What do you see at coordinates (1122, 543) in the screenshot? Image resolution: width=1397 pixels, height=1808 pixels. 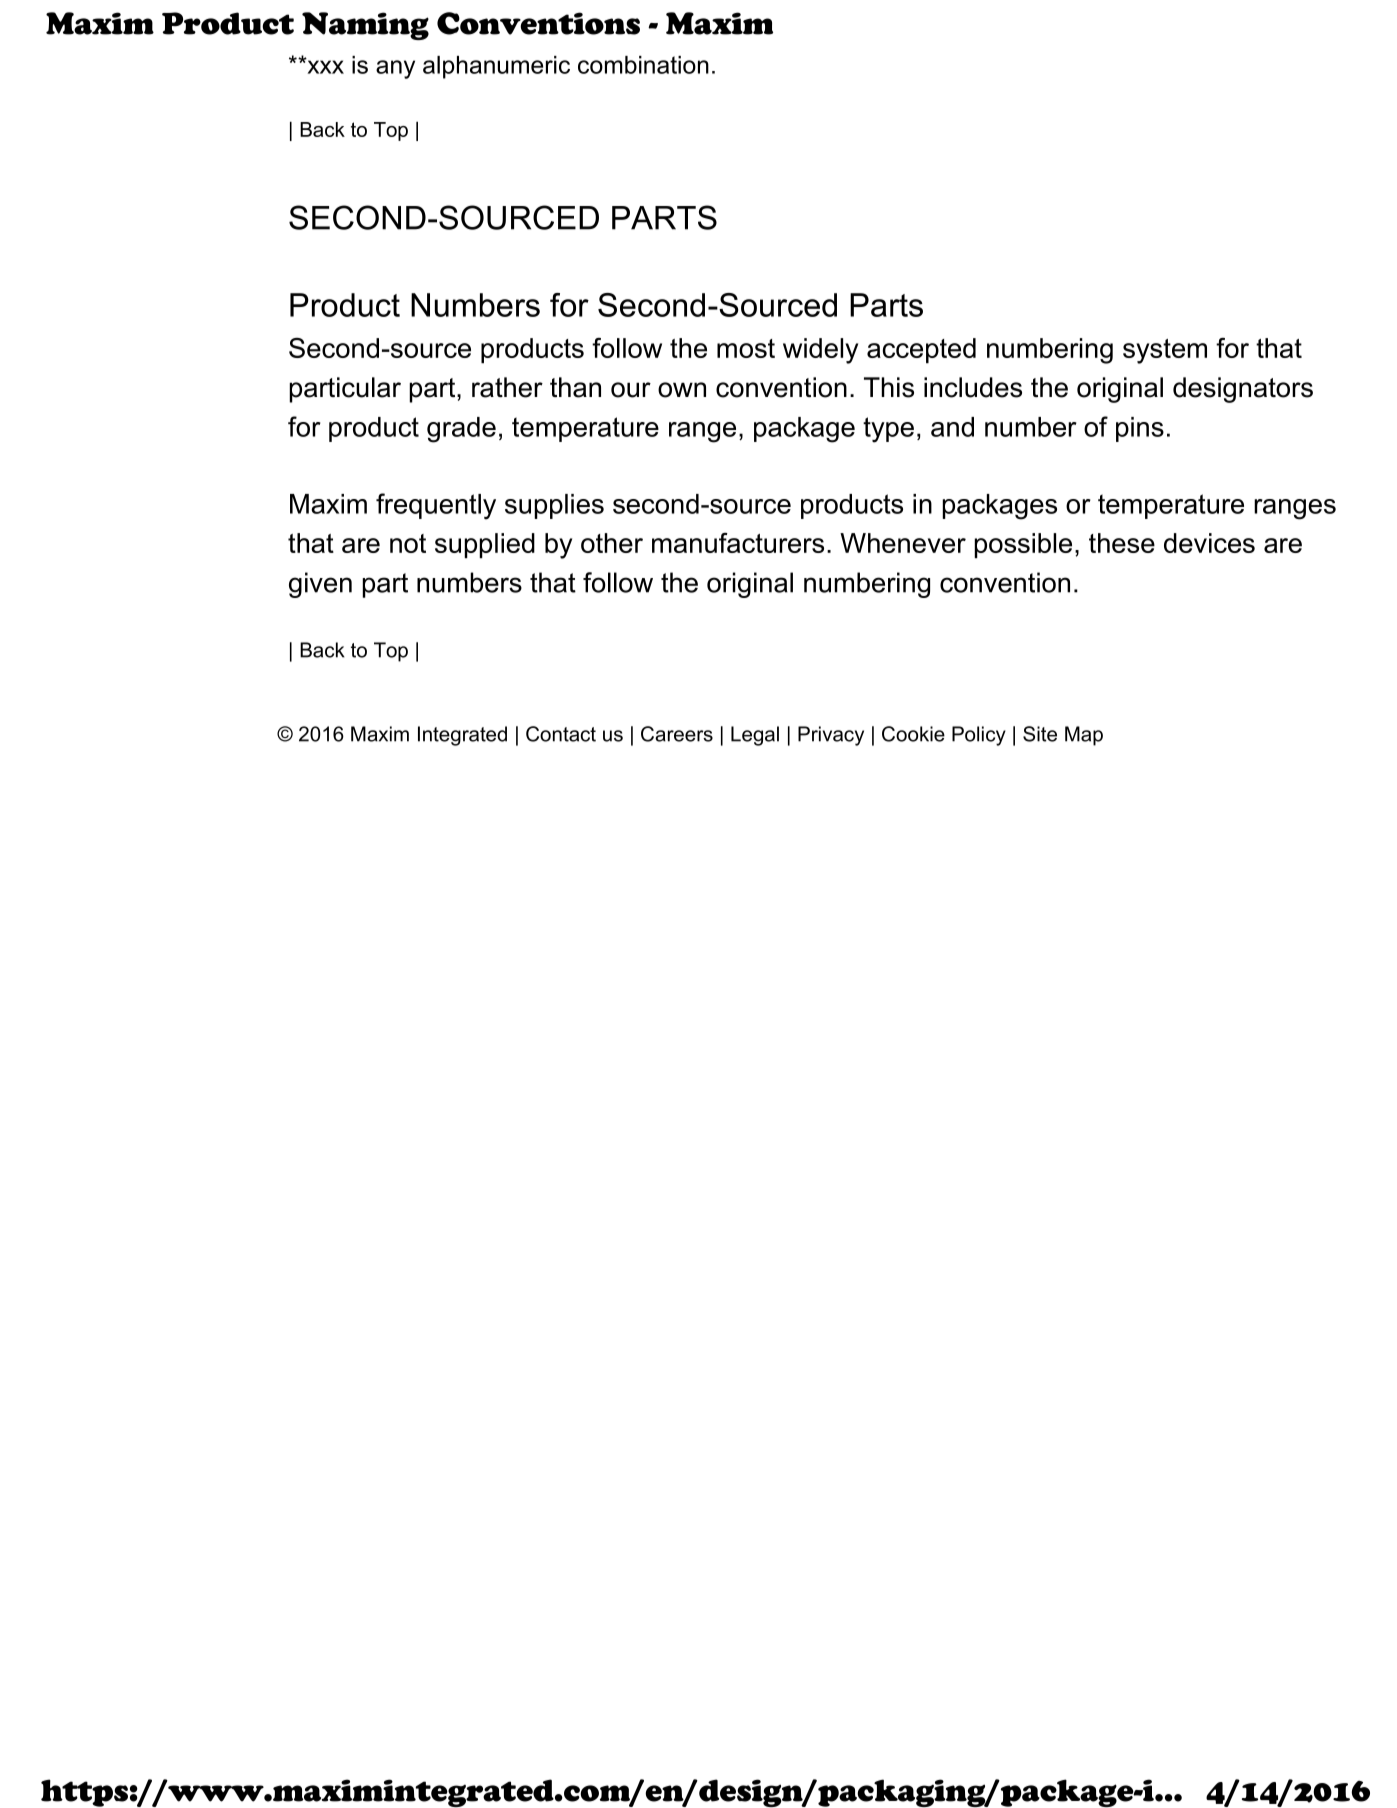 I see `these` at bounding box center [1122, 543].
